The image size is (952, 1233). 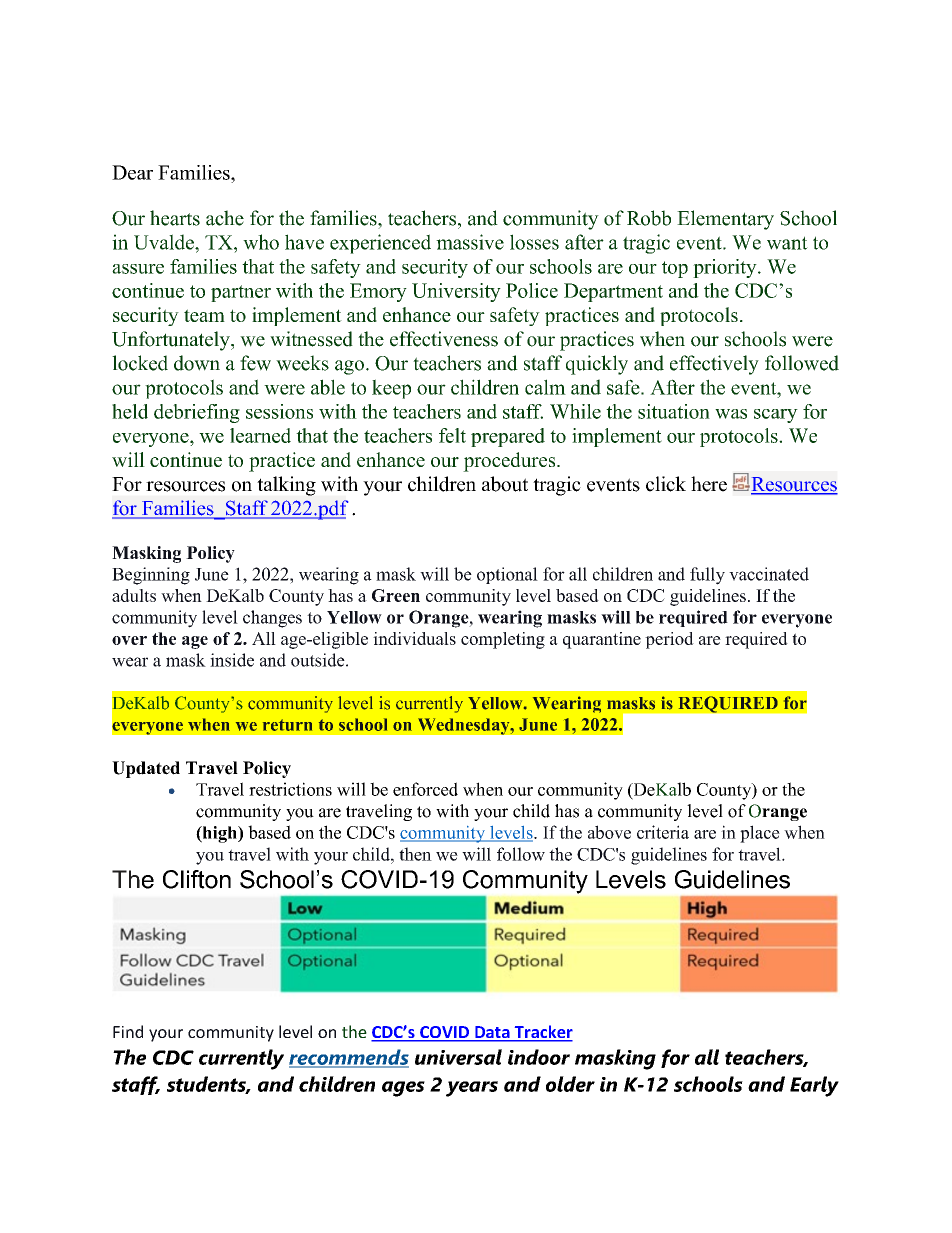 What do you see at coordinates (128, 1031) in the screenshot?
I see `Find` at bounding box center [128, 1031].
